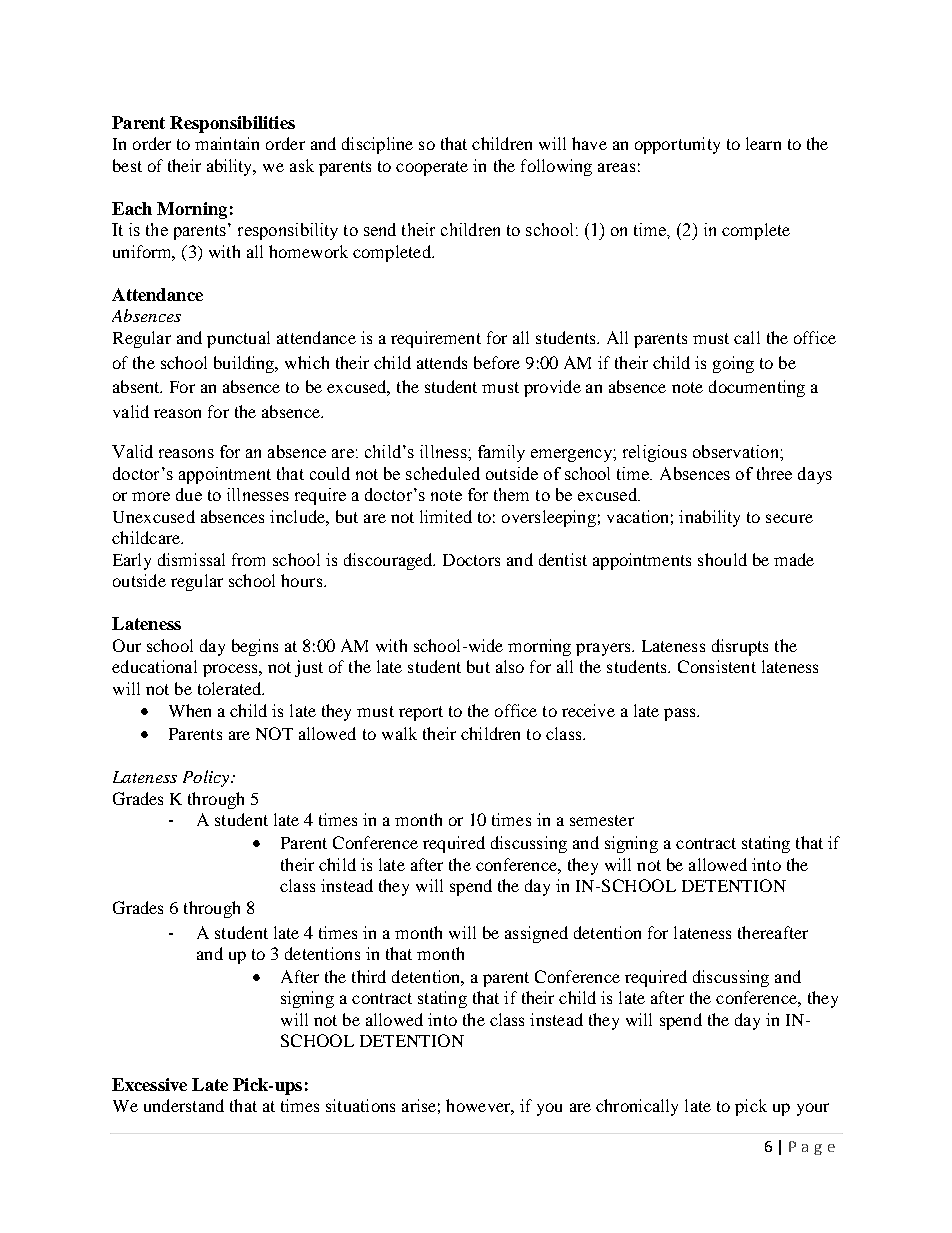 The width and height of the document is (952, 1233). What do you see at coordinates (813, 1109) in the document?
I see `your` at bounding box center [813, 1109].
